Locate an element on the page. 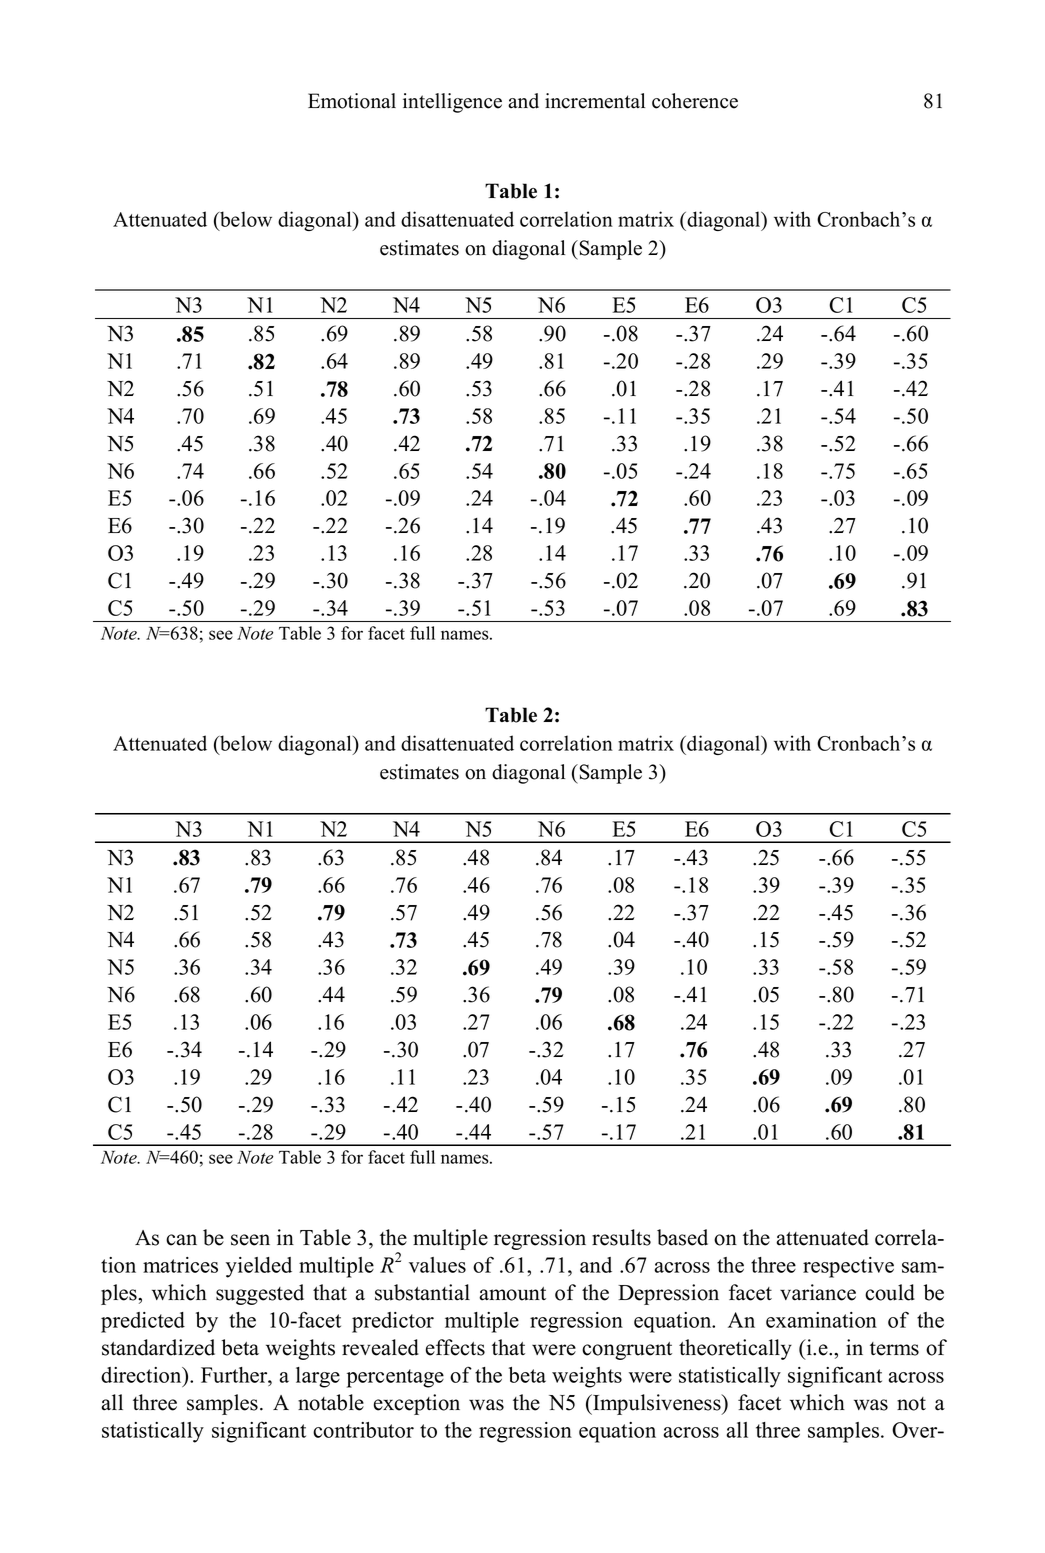  coherence is located at coordinates (695, 101).
